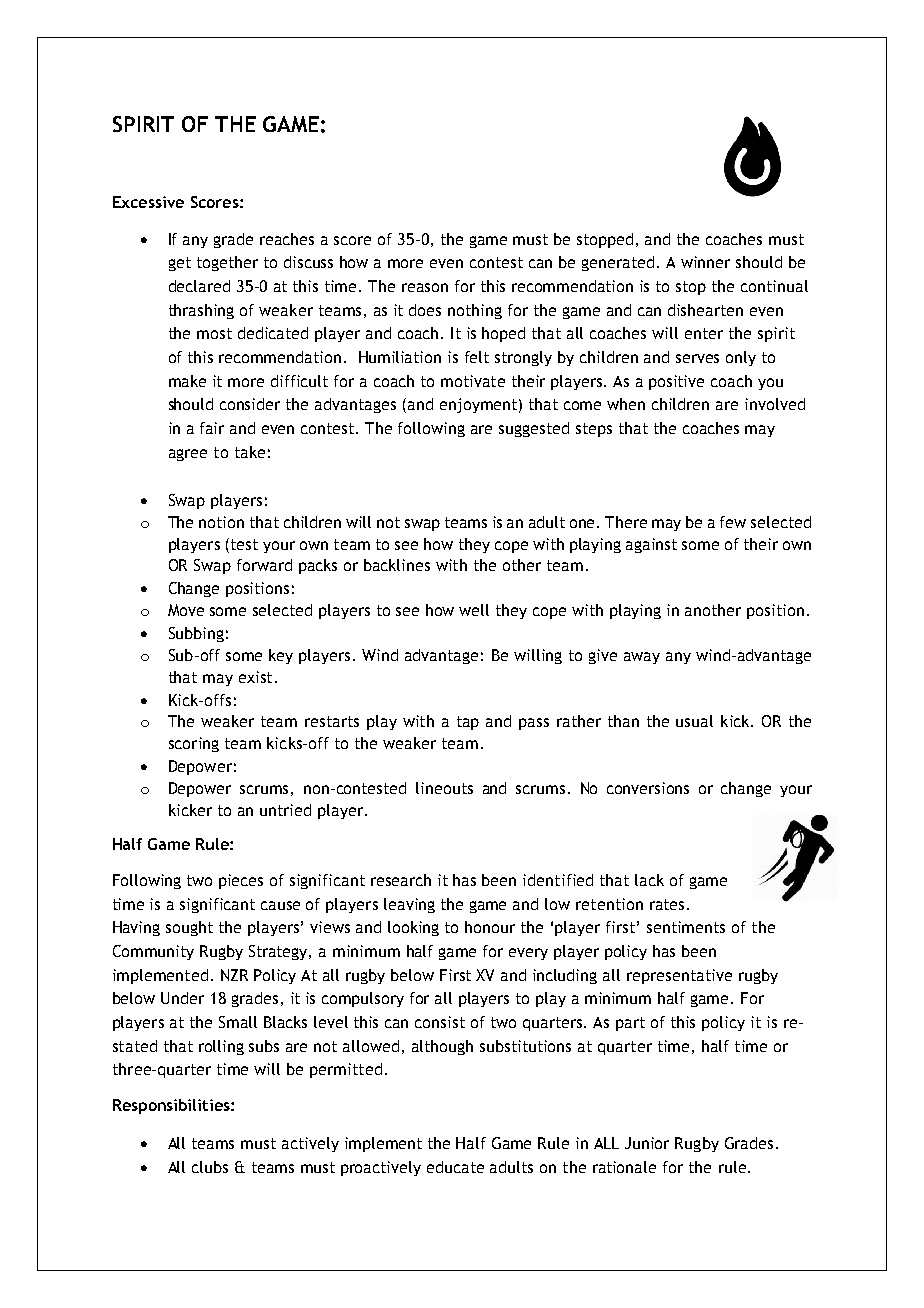 The image size is (924, 1308). What do you see at coordinates (705, 262) in the screenshot?
I see `winner` at bounding box center [705, 262].
